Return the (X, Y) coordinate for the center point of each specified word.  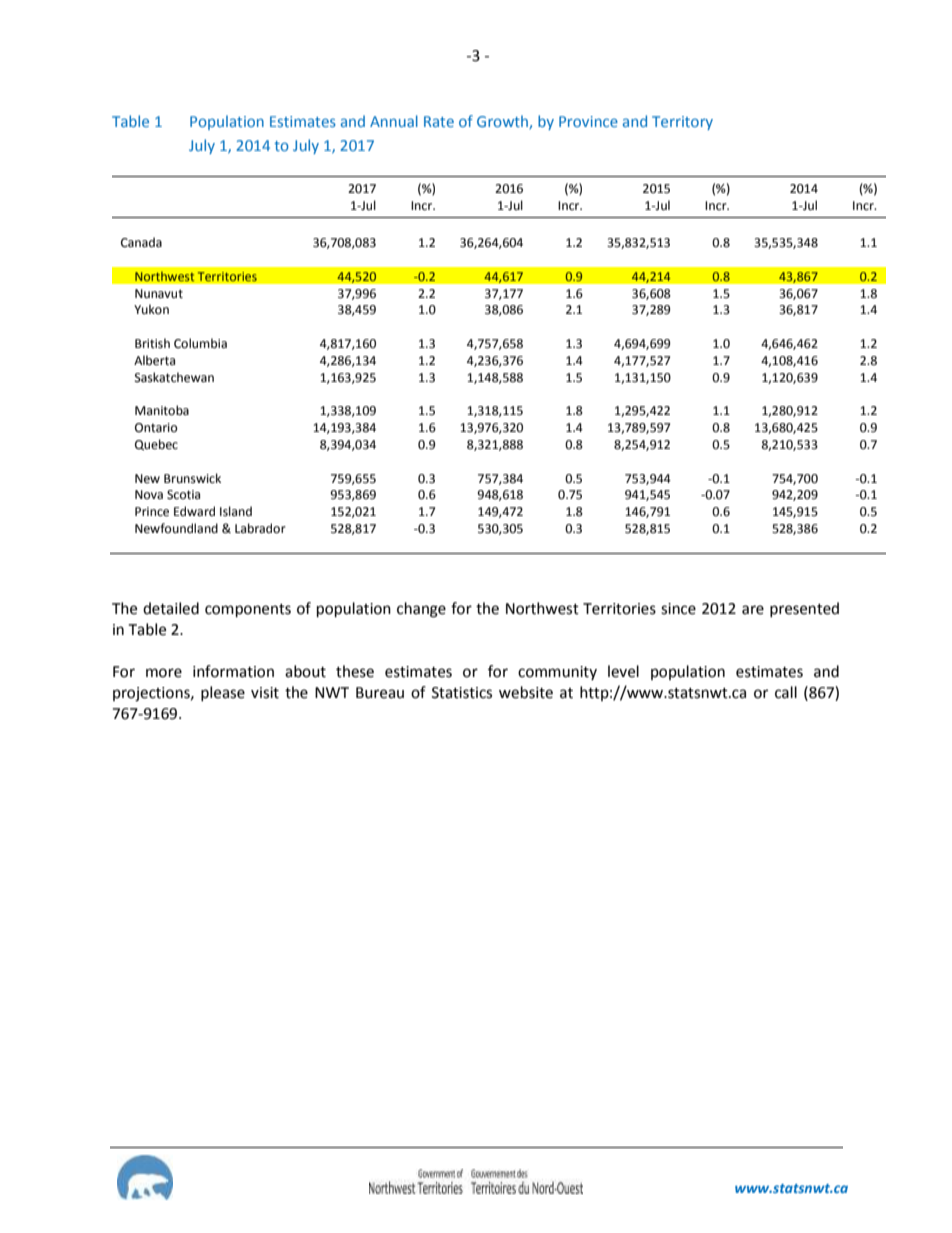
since (678, 609)
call (786, 692)
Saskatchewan (174, 377)
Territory (682, 123)
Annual (394, 121)
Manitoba (162, 410)
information (233, 671)
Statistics (462, 693)
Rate (439, 121)
